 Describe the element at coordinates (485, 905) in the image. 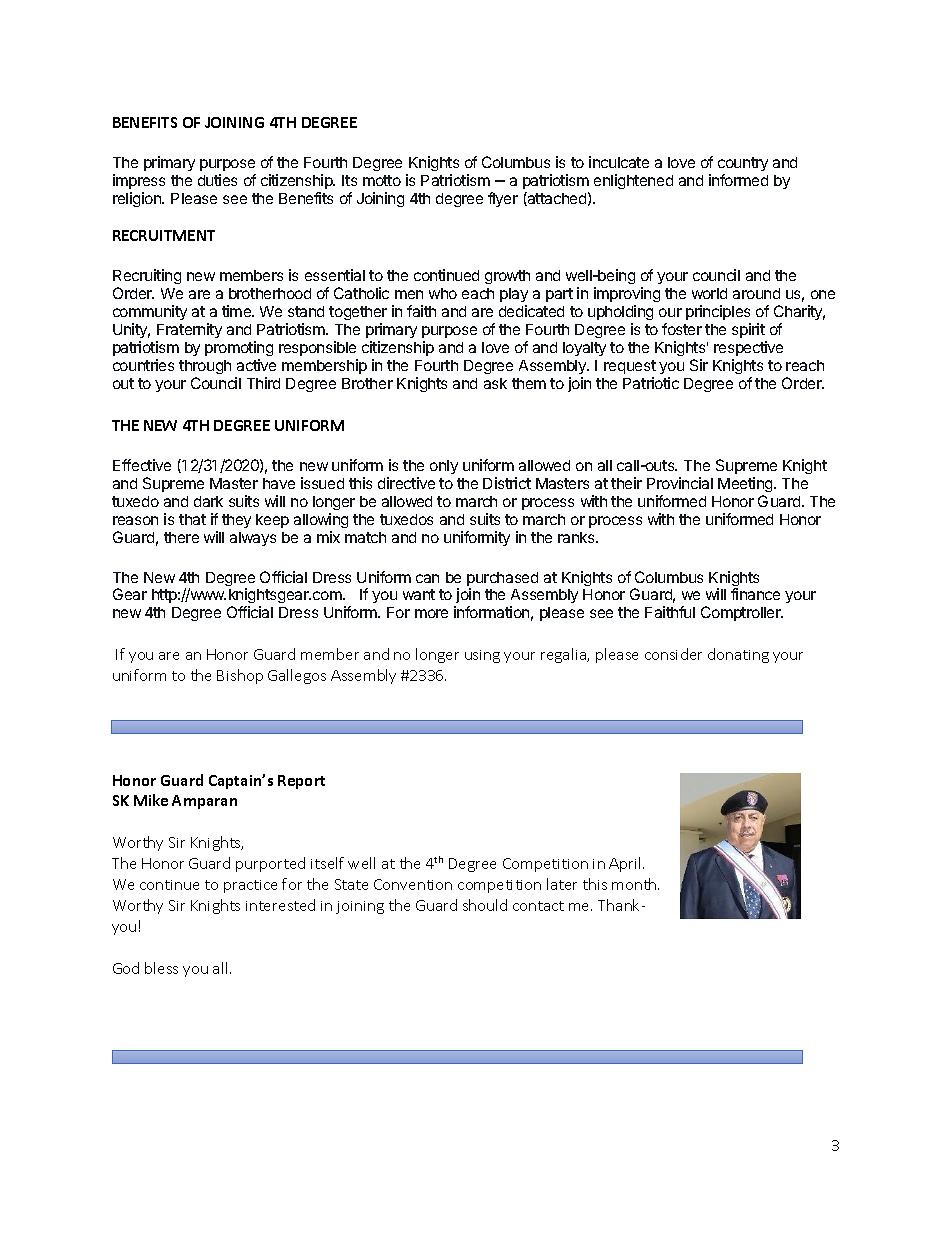

I see `should` at that location.
